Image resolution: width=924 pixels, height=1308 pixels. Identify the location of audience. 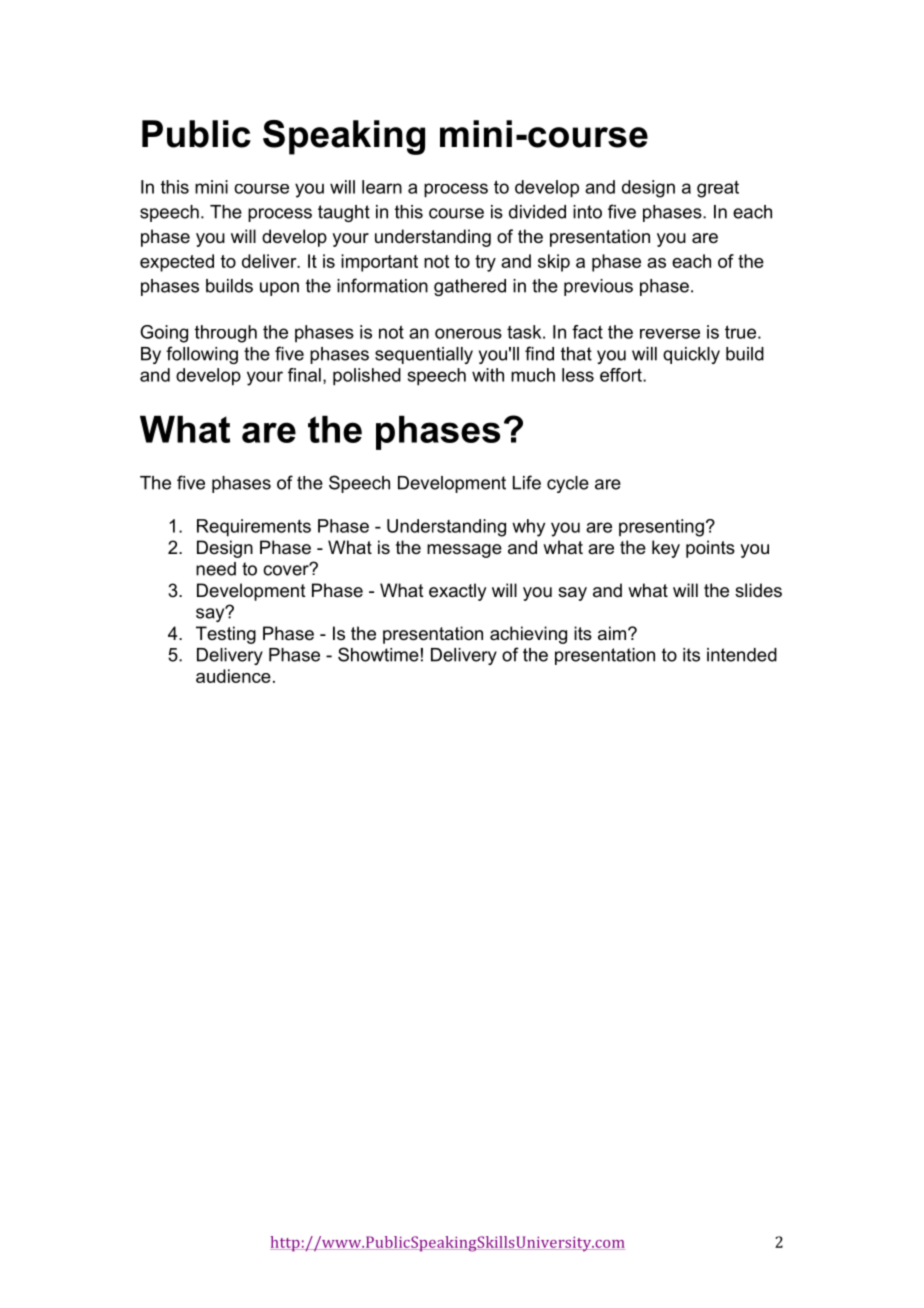
(233, 676).
